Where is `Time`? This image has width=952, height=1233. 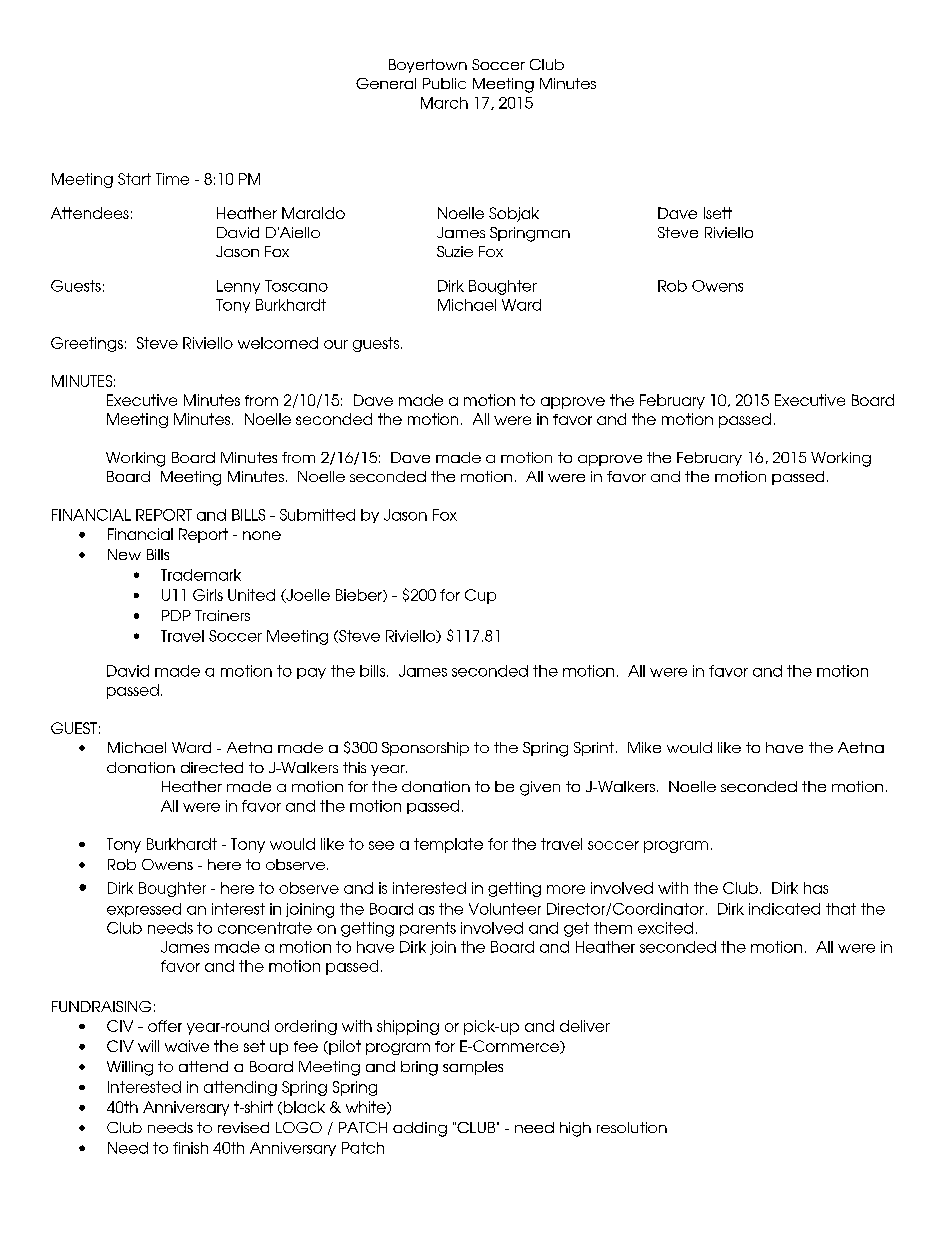
Time is located at coordinates (172, 179).
